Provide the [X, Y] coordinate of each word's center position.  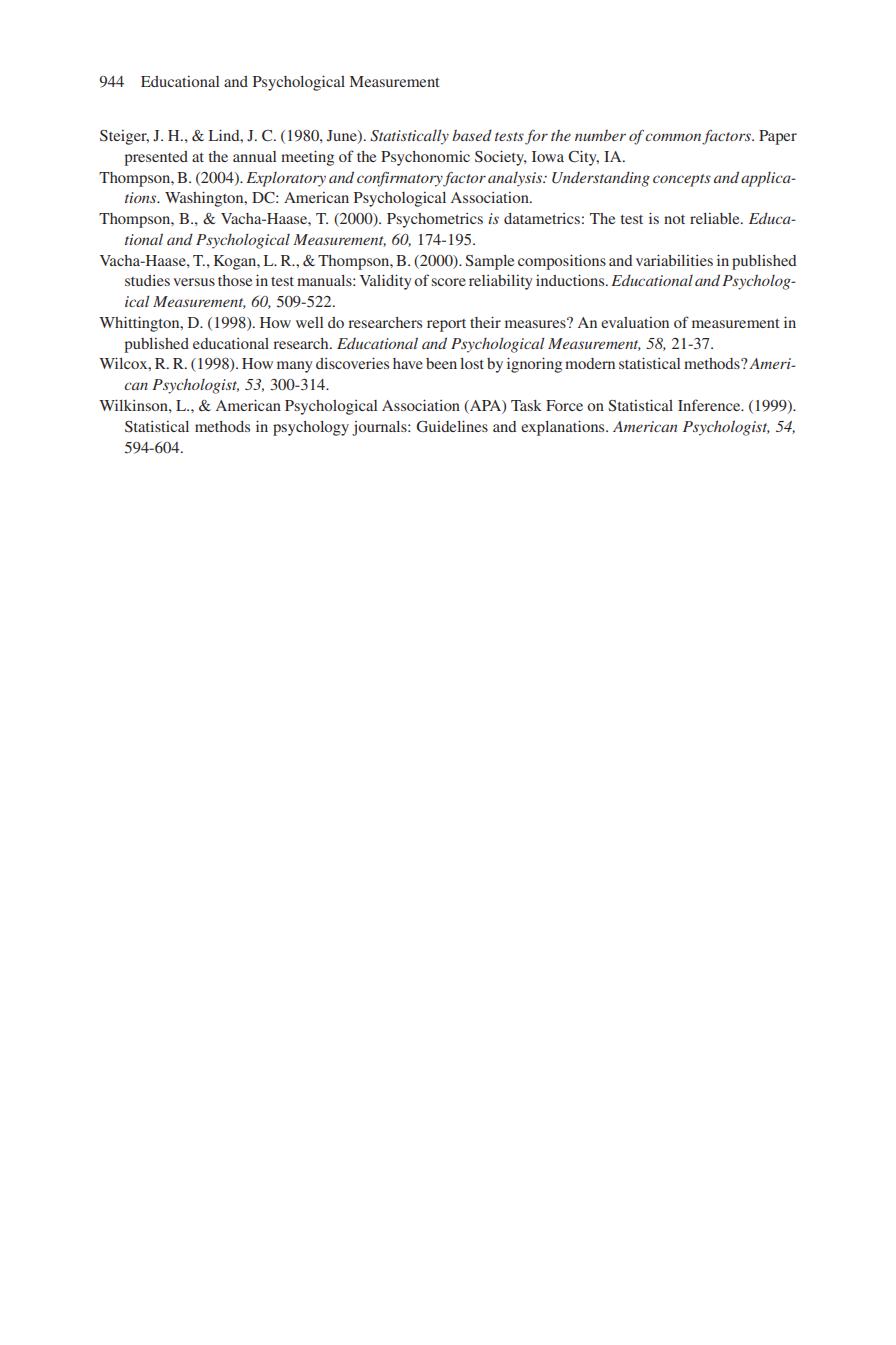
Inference [710, 405]
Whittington [140, 324]
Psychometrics [435, 220]
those [235, 280]
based [472, 135]
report [446, 325]
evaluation [635, 322]
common [674, 138]
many [295, 367]
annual [254, 156]
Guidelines [452, 426]
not [674, 219]
